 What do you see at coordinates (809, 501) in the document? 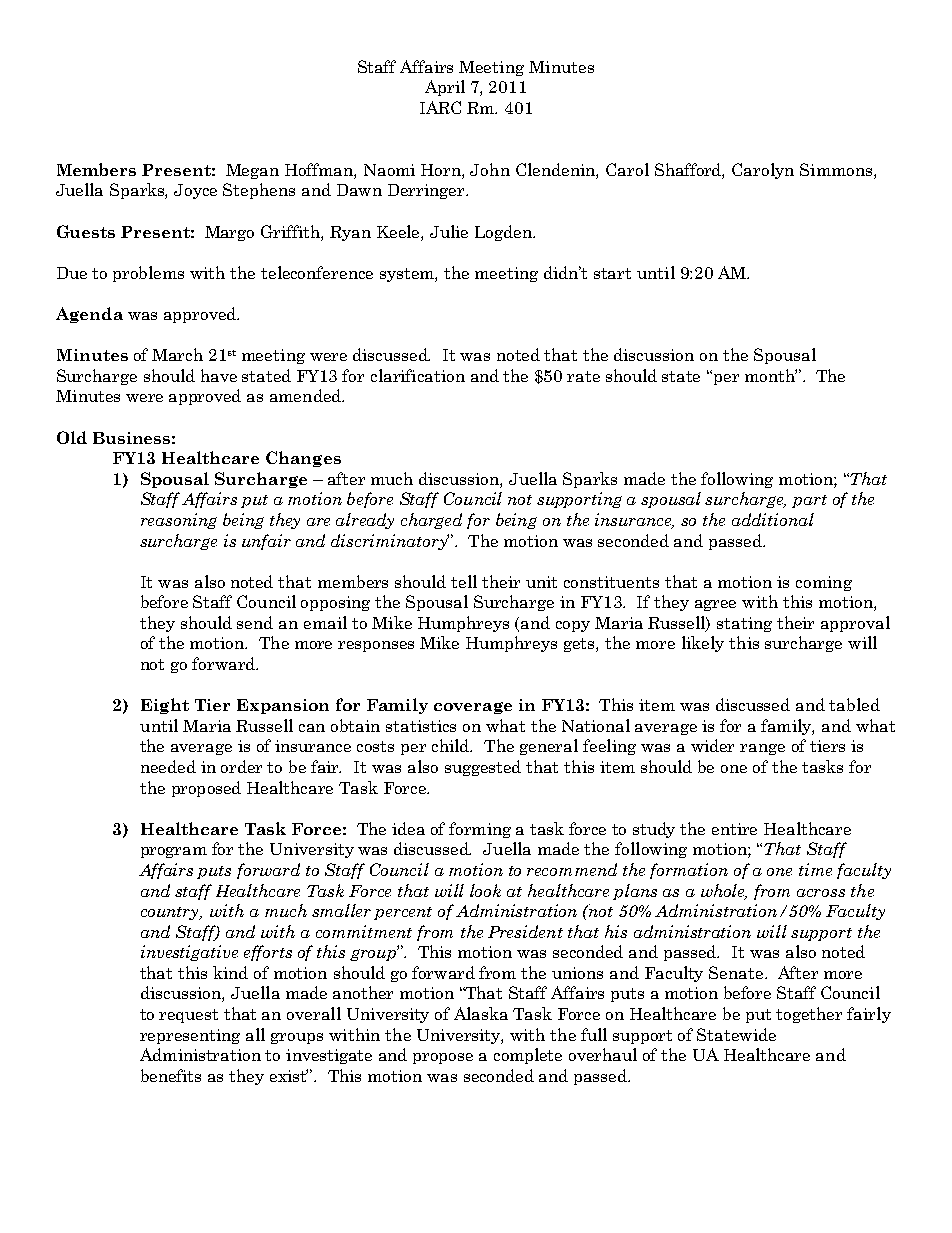
I see `part` at bounding box center [809, 501].
